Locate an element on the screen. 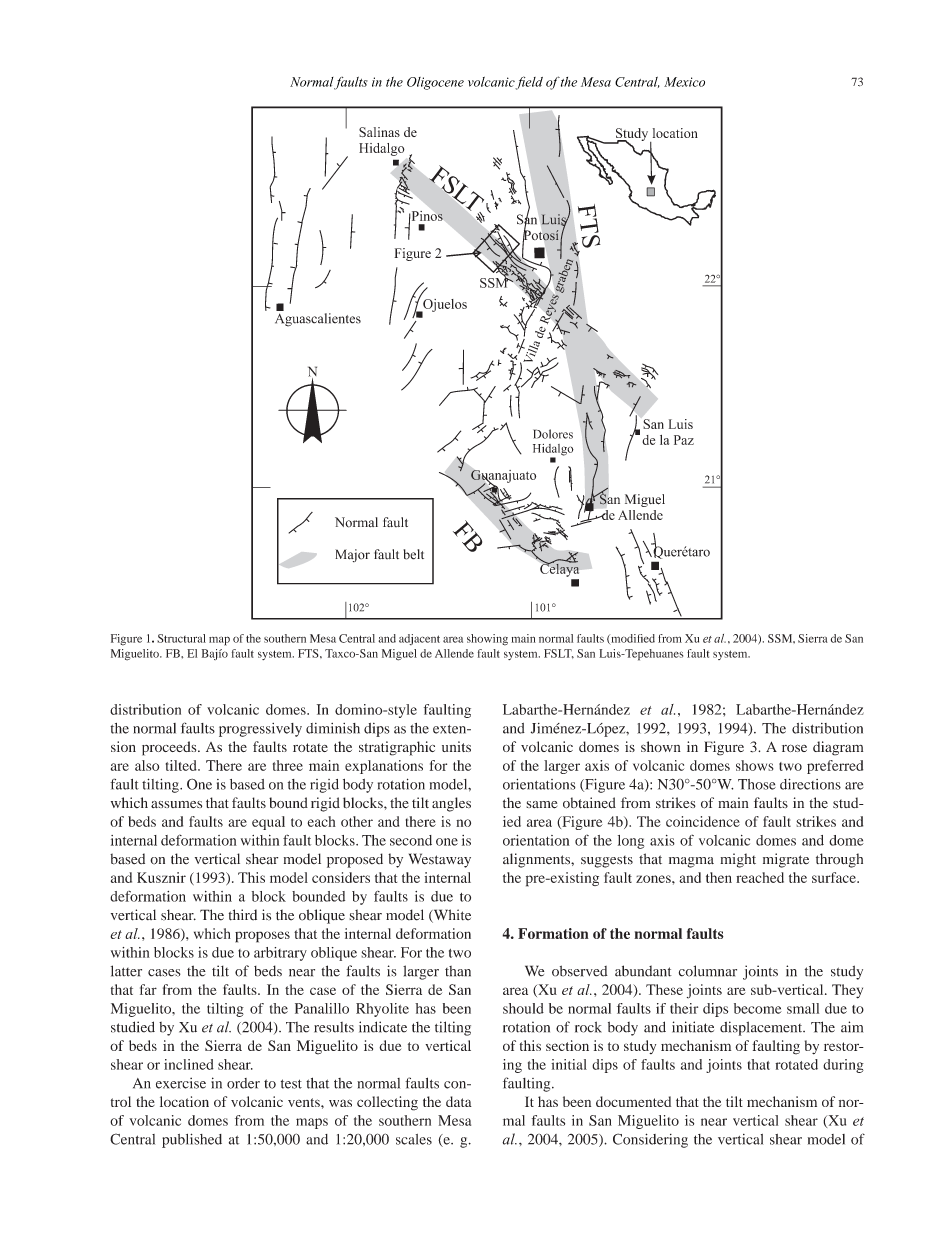 The width and height of the screenshot is (952, 1233). eld is located at coordinates (534, 82).
